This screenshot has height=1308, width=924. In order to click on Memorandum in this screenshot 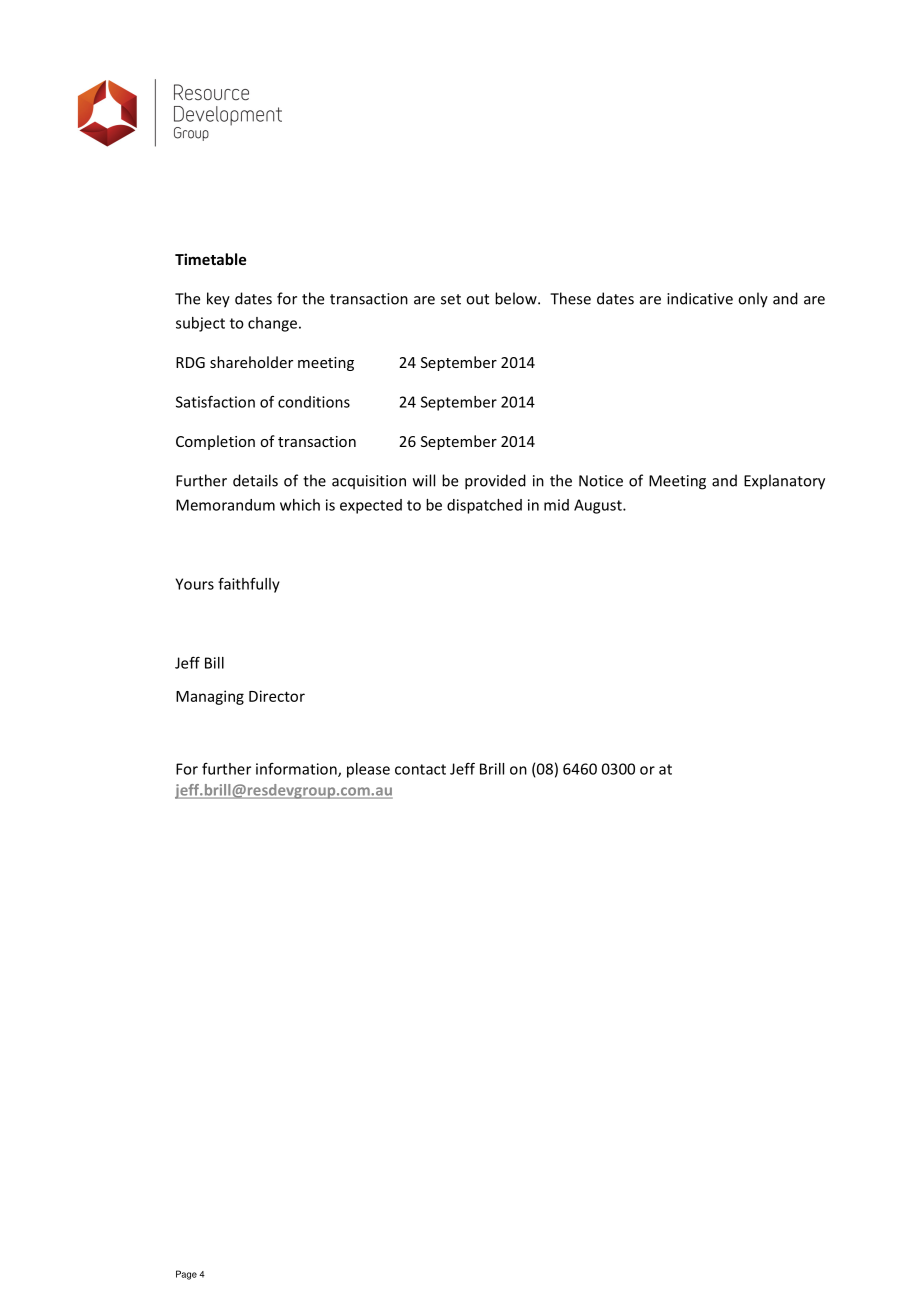, I will do `click(225, 505)`.
